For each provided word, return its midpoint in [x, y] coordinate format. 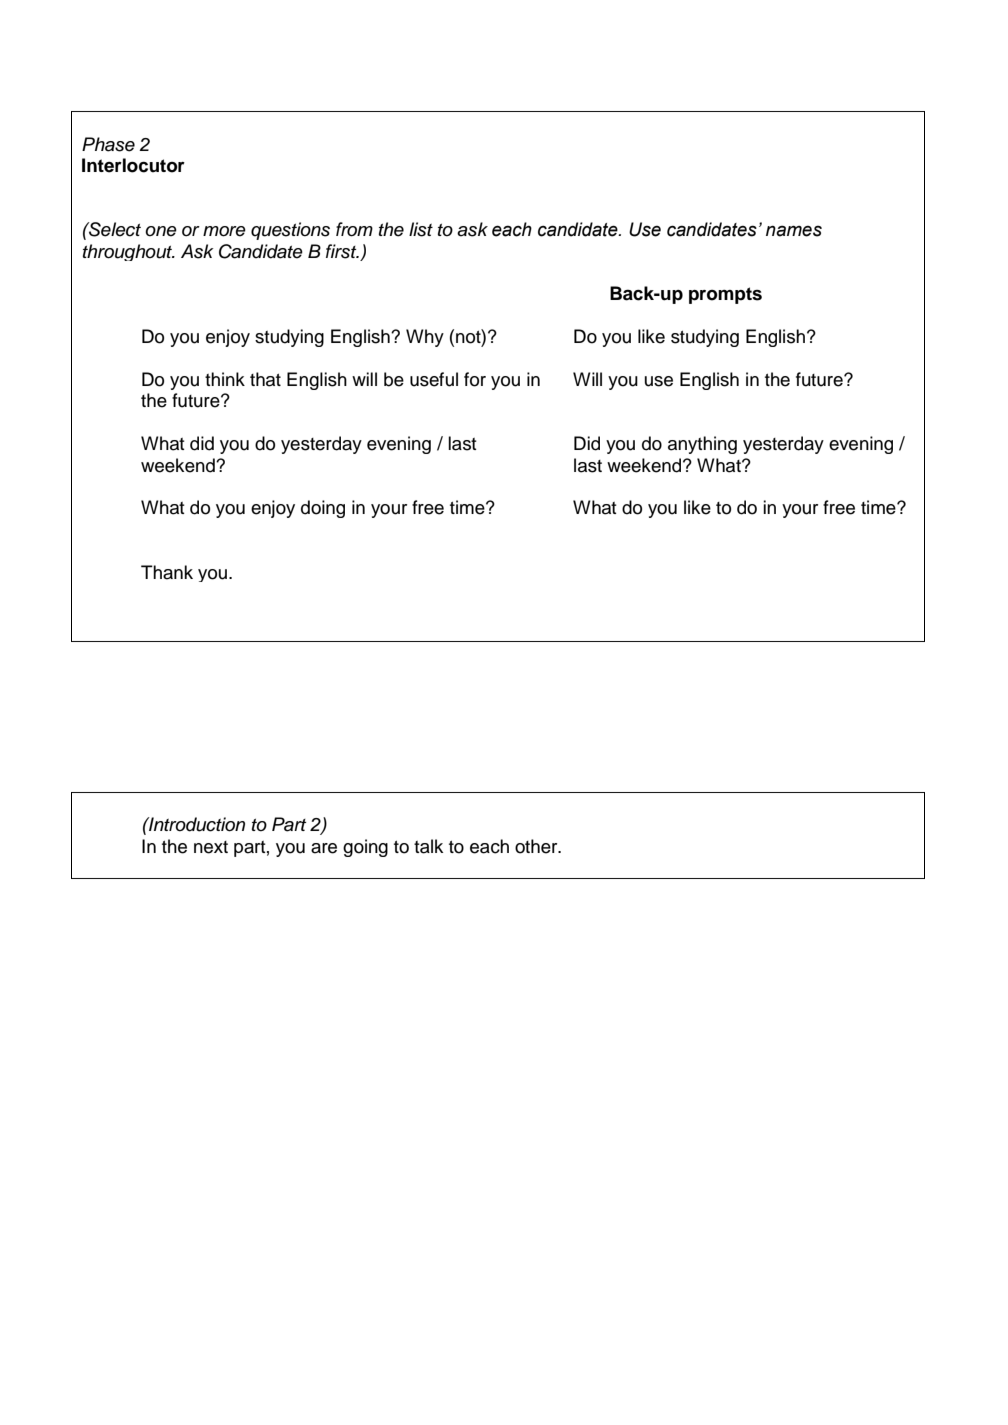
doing [323, 509]
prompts [725, 295]
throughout [129, 252]
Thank [167, 572]
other [537, 846]
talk [428, 846]
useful [434, 379]
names [794, 231]
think [225, 379]
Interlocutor [133, 165]
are [324, 848]
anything [702, 445]
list [421, 229]
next [211, 847]
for [475, 379]
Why [425, 338]
